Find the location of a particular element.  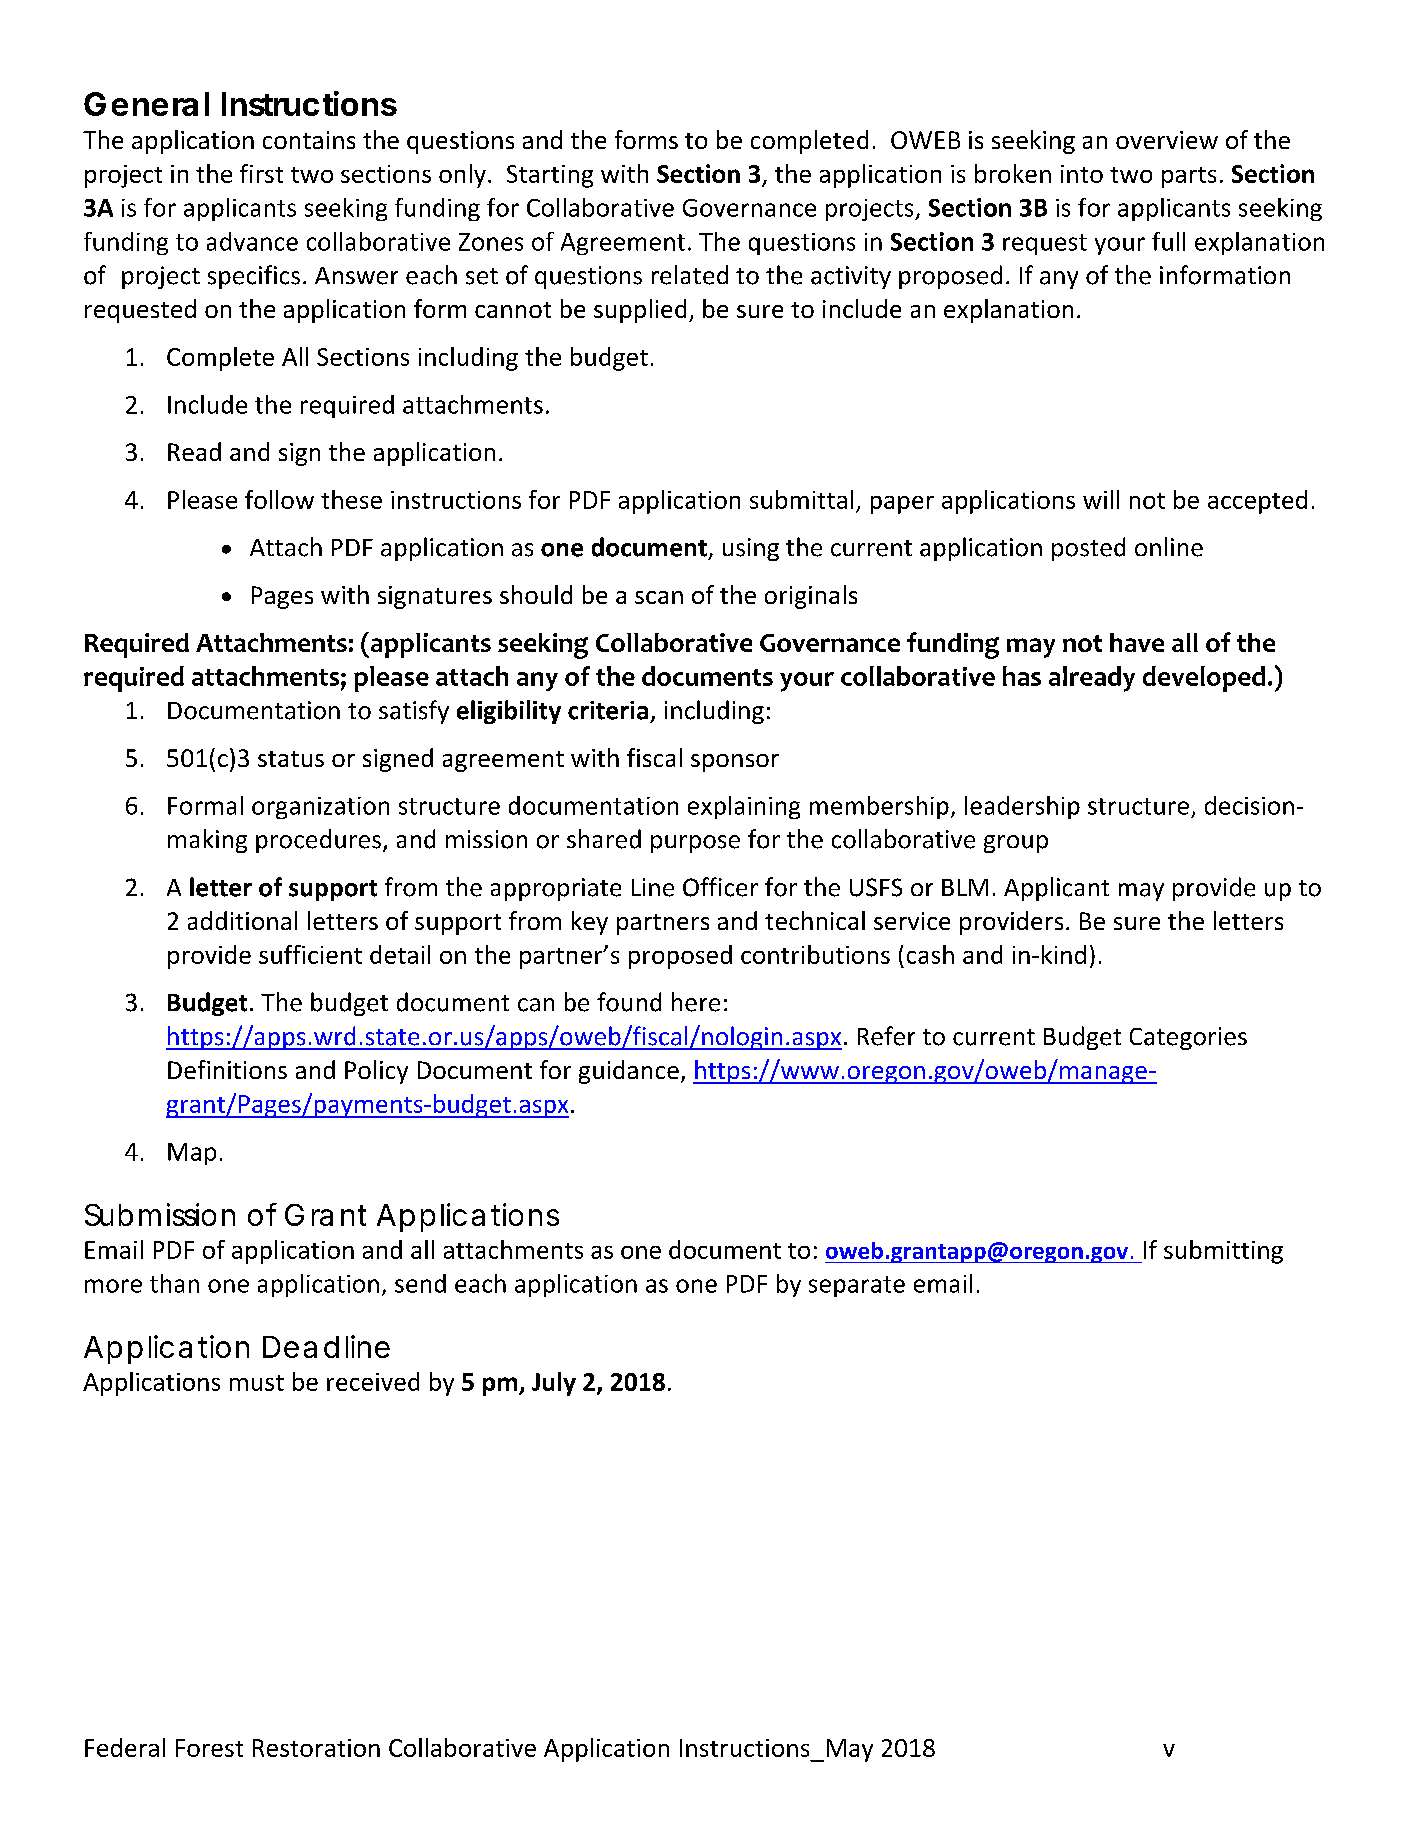

group is located at coordinates (1016, 844).
